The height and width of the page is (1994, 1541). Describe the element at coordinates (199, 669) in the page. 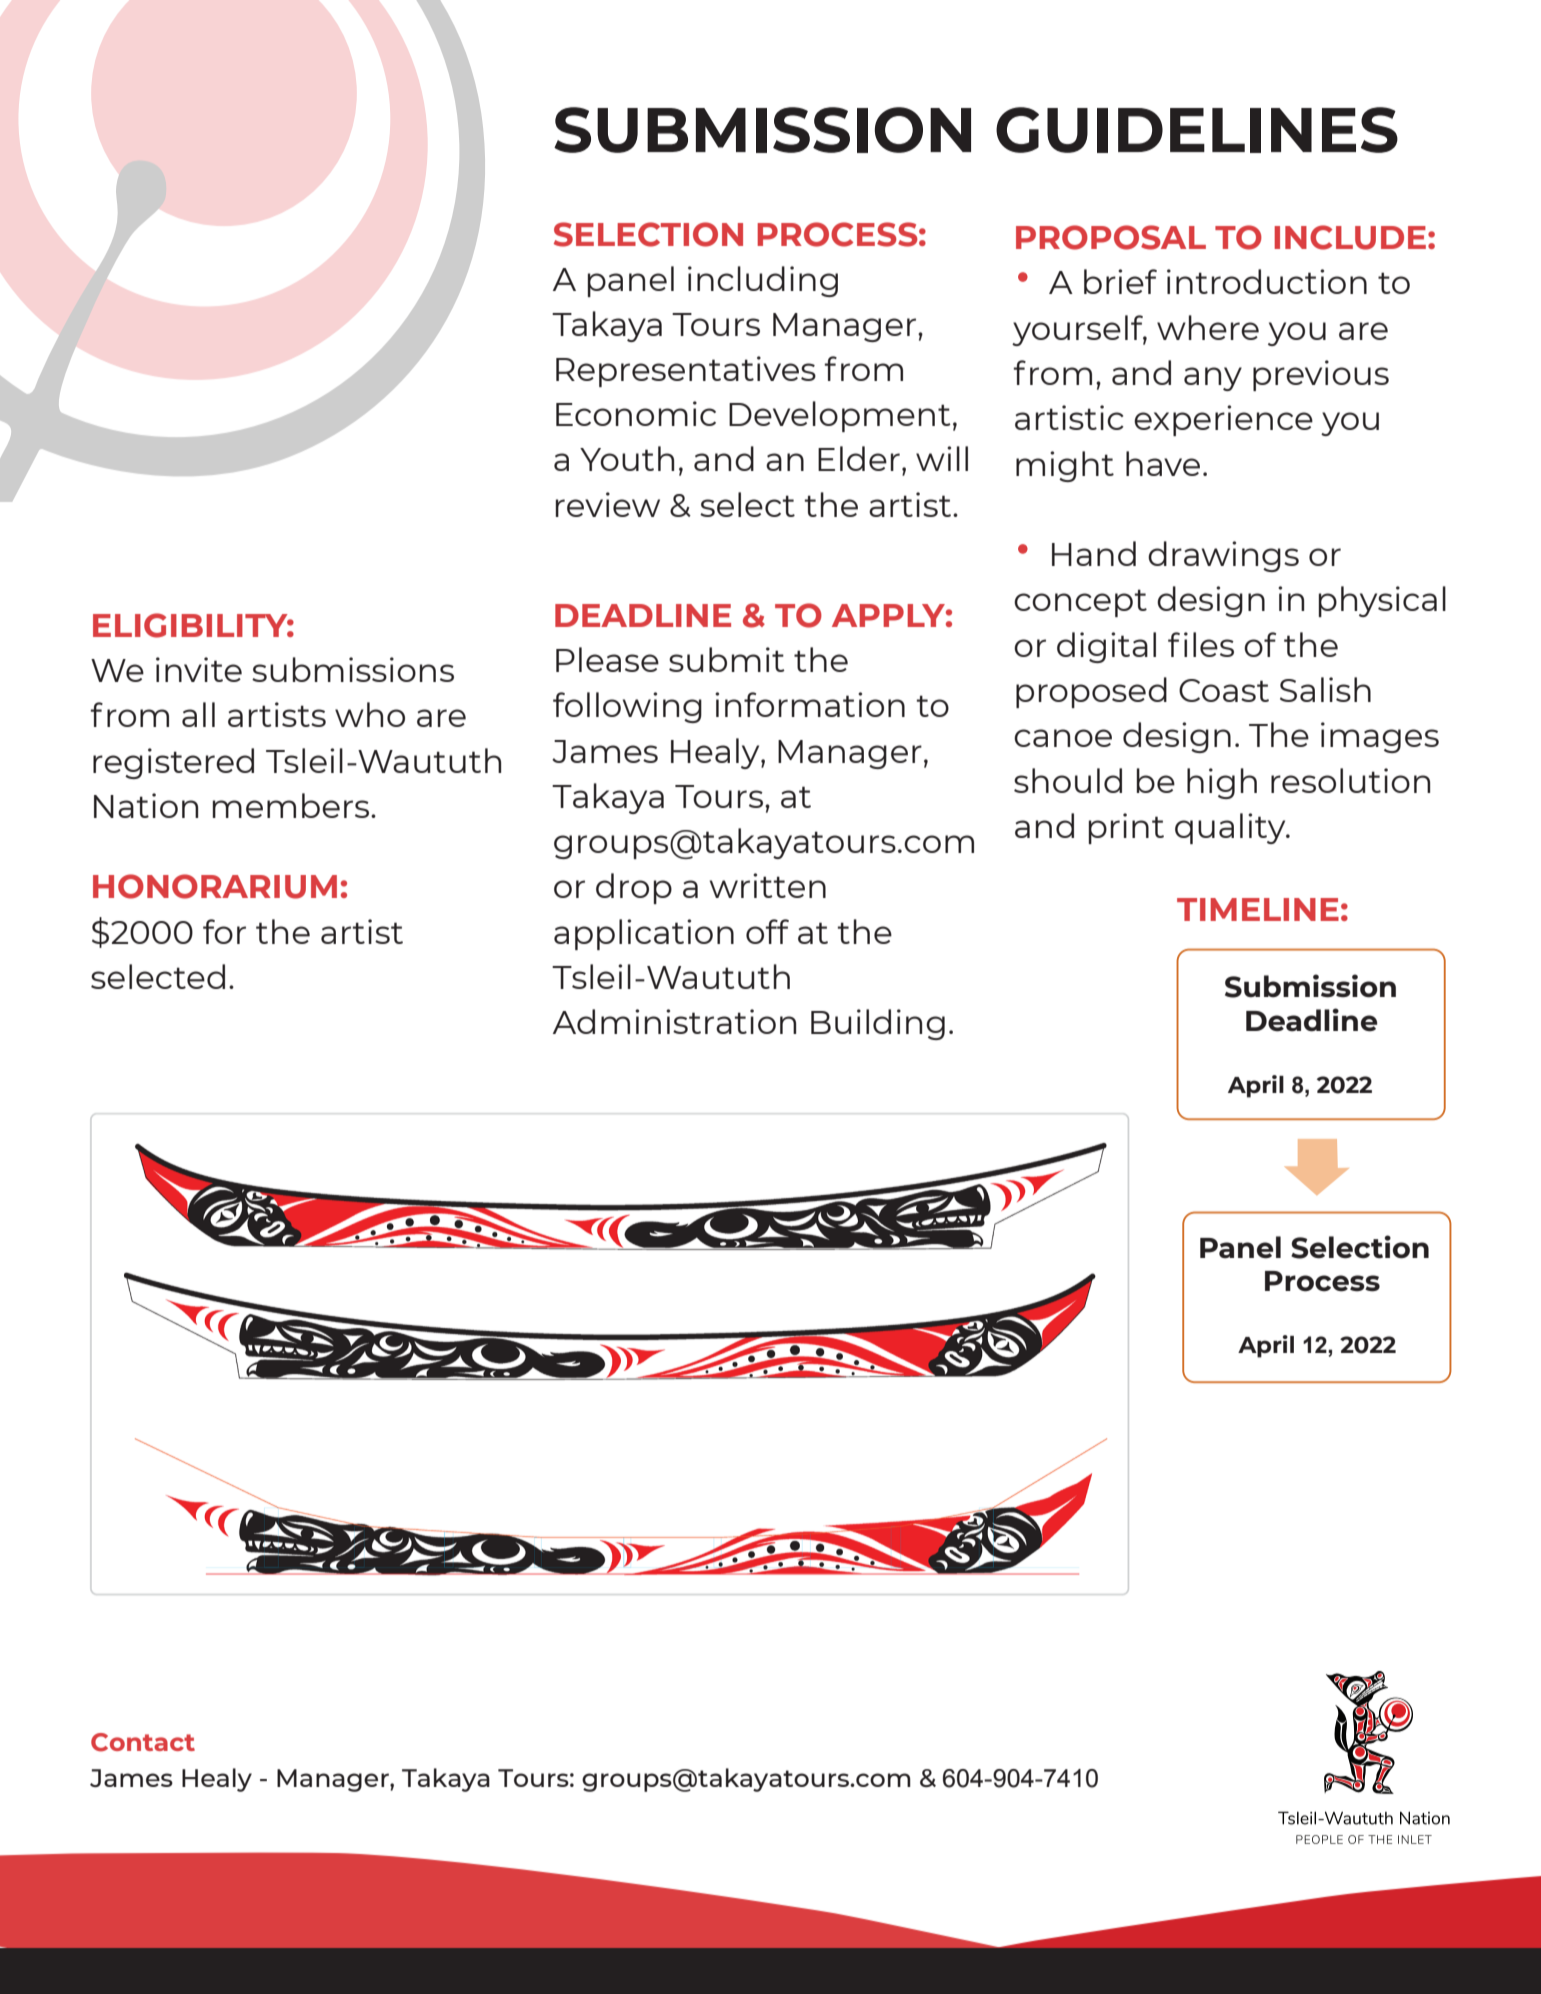

I see `invite` at that location.
